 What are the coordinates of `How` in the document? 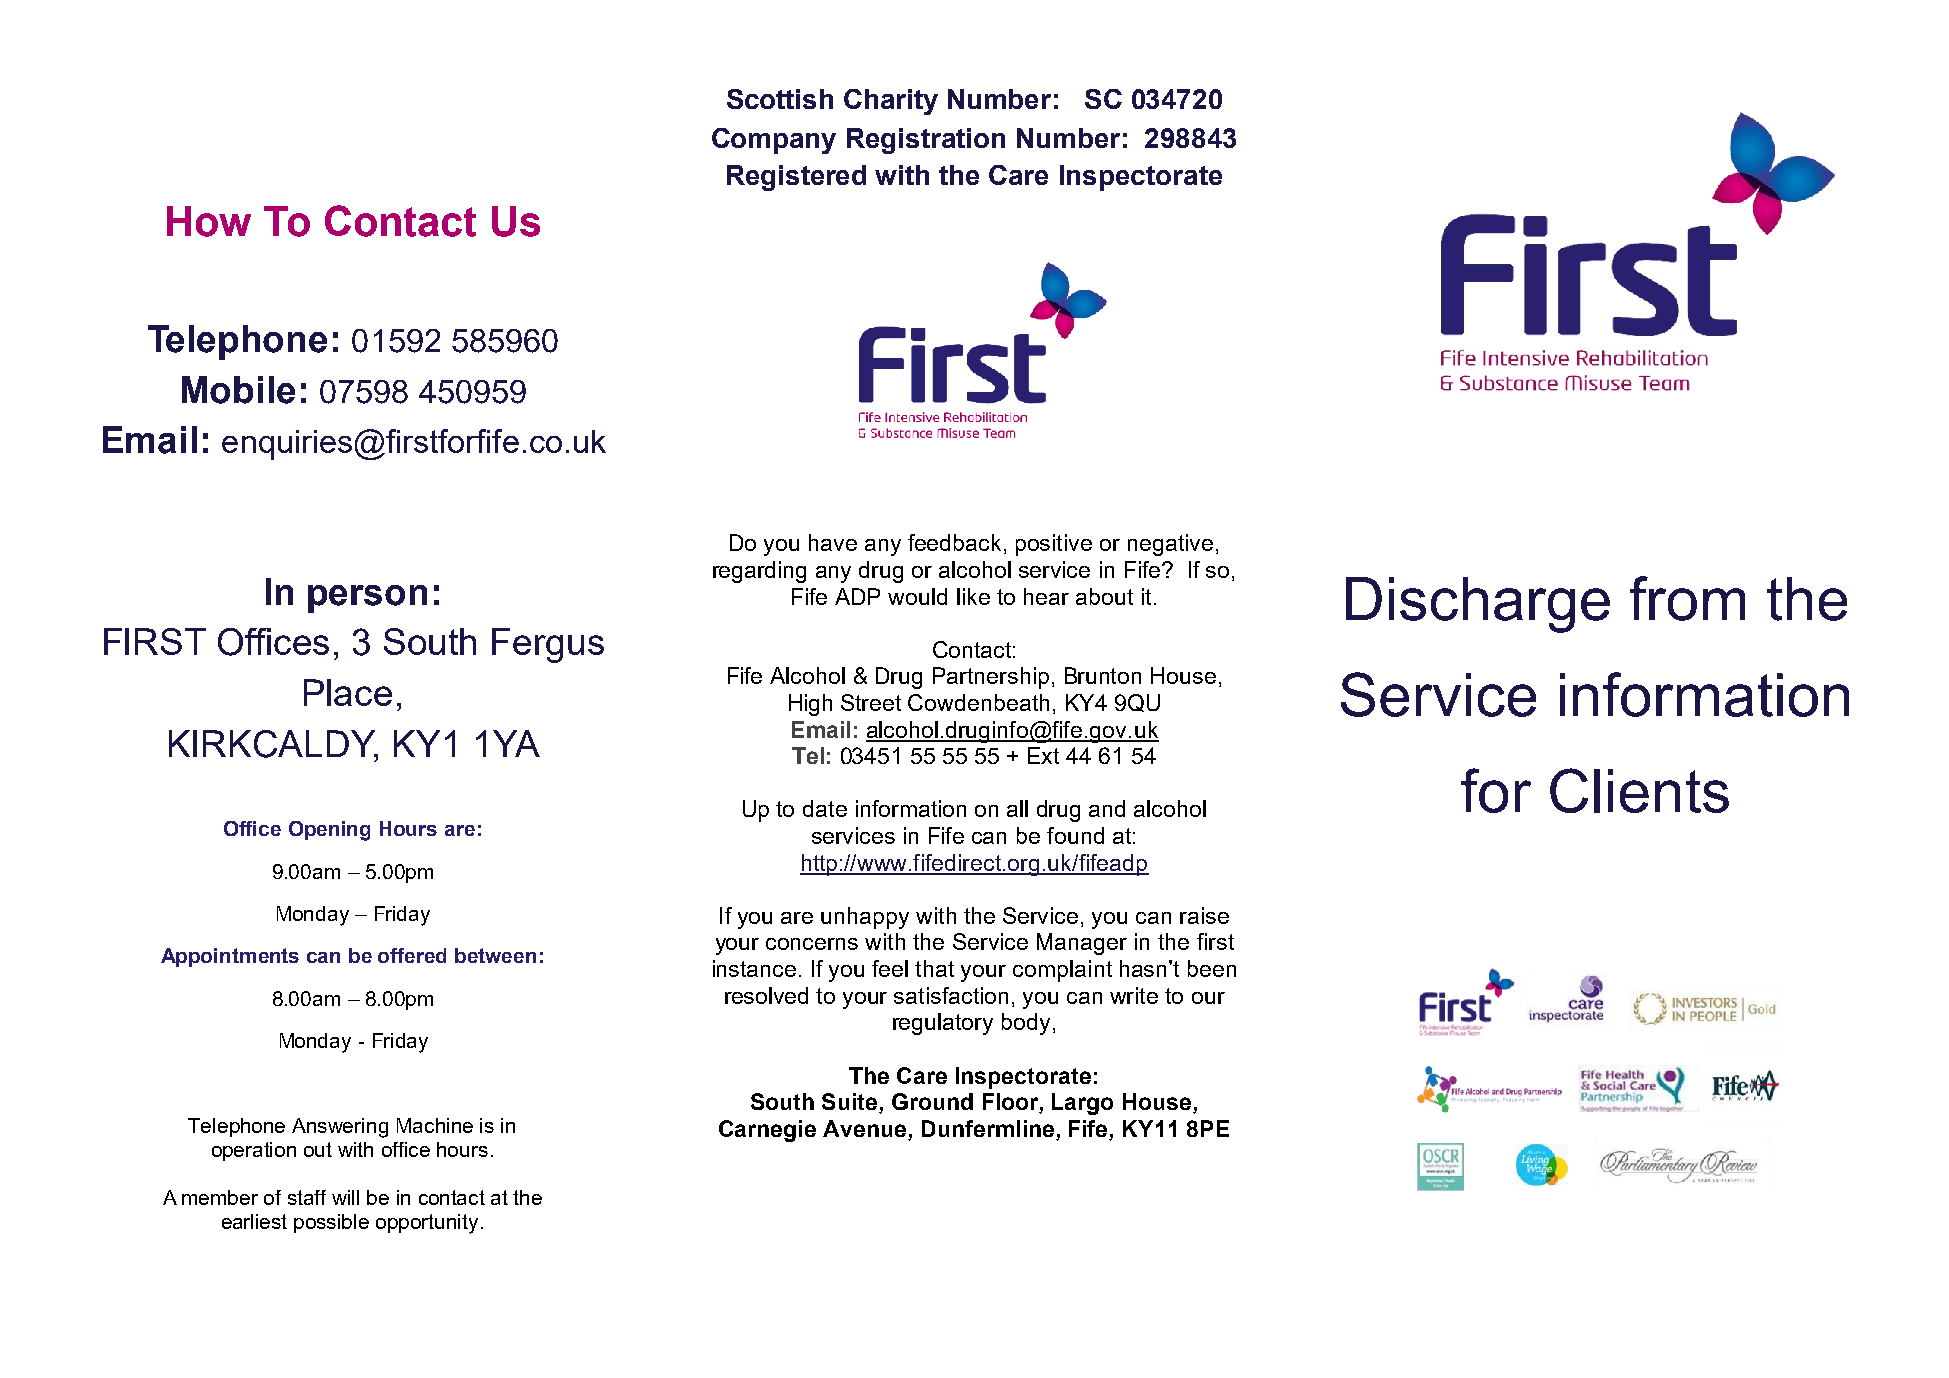 It's located at (209, 221).
